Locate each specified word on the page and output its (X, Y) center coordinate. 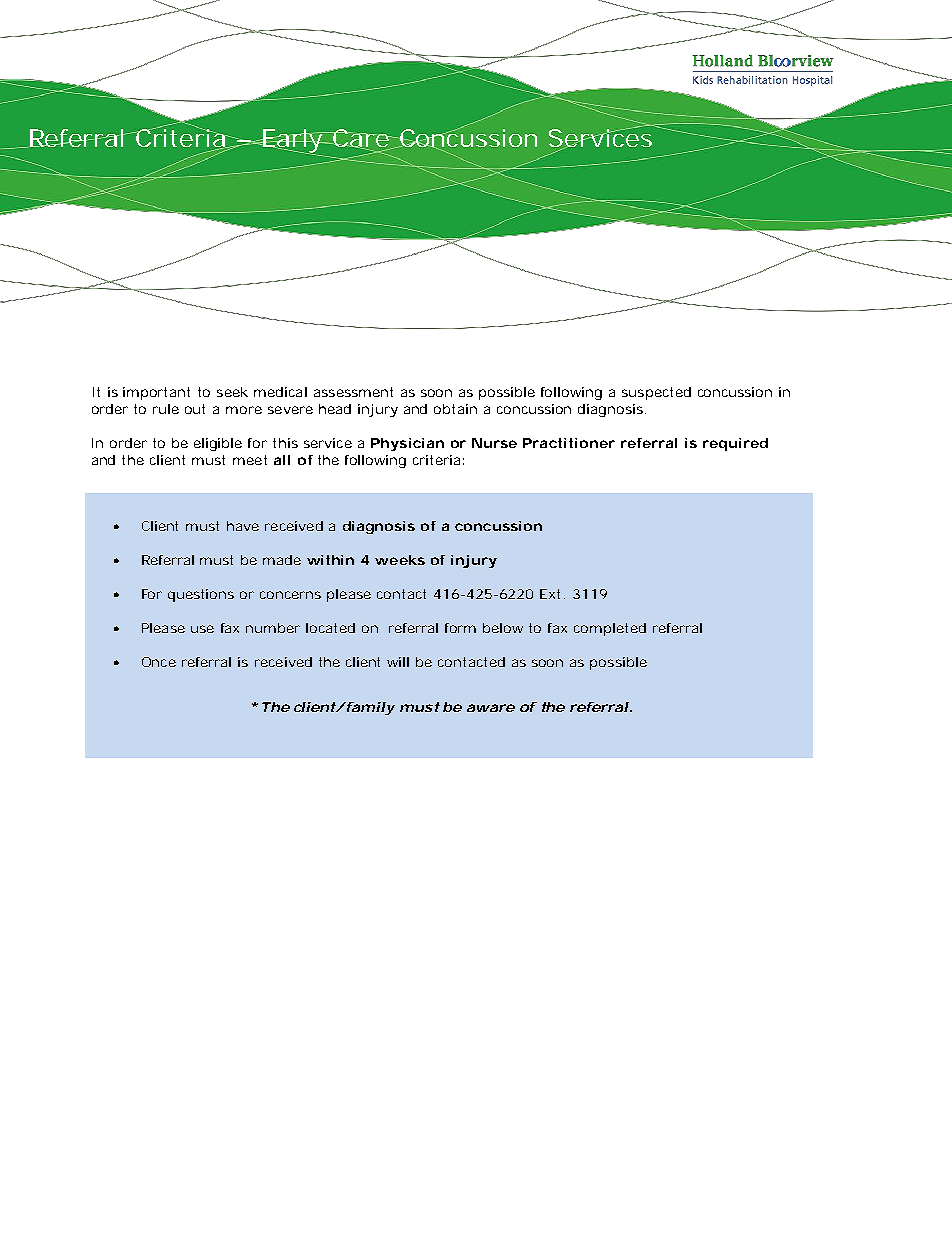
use (202, 629)
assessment (353, 392)
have (243, 526)
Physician (407, 444)
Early (292, 142)
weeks (400, 560)
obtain (455, 409)
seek (232, 392)
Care (361, 139)
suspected (656, 393)
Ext (550, 594)
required (735, 444)
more (244, 410)
